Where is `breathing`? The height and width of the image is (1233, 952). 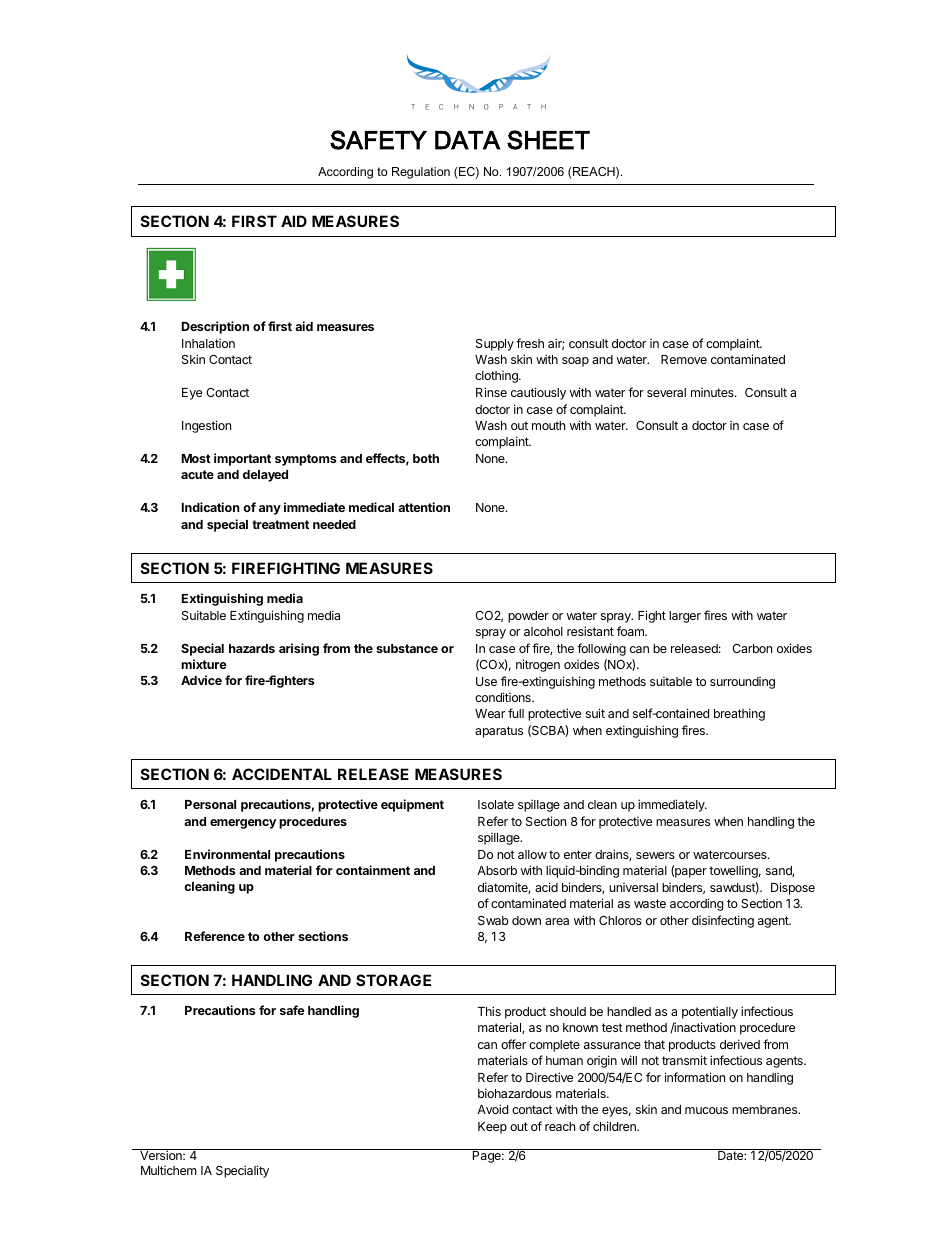 breathing is located at coordinates (739, 714).
